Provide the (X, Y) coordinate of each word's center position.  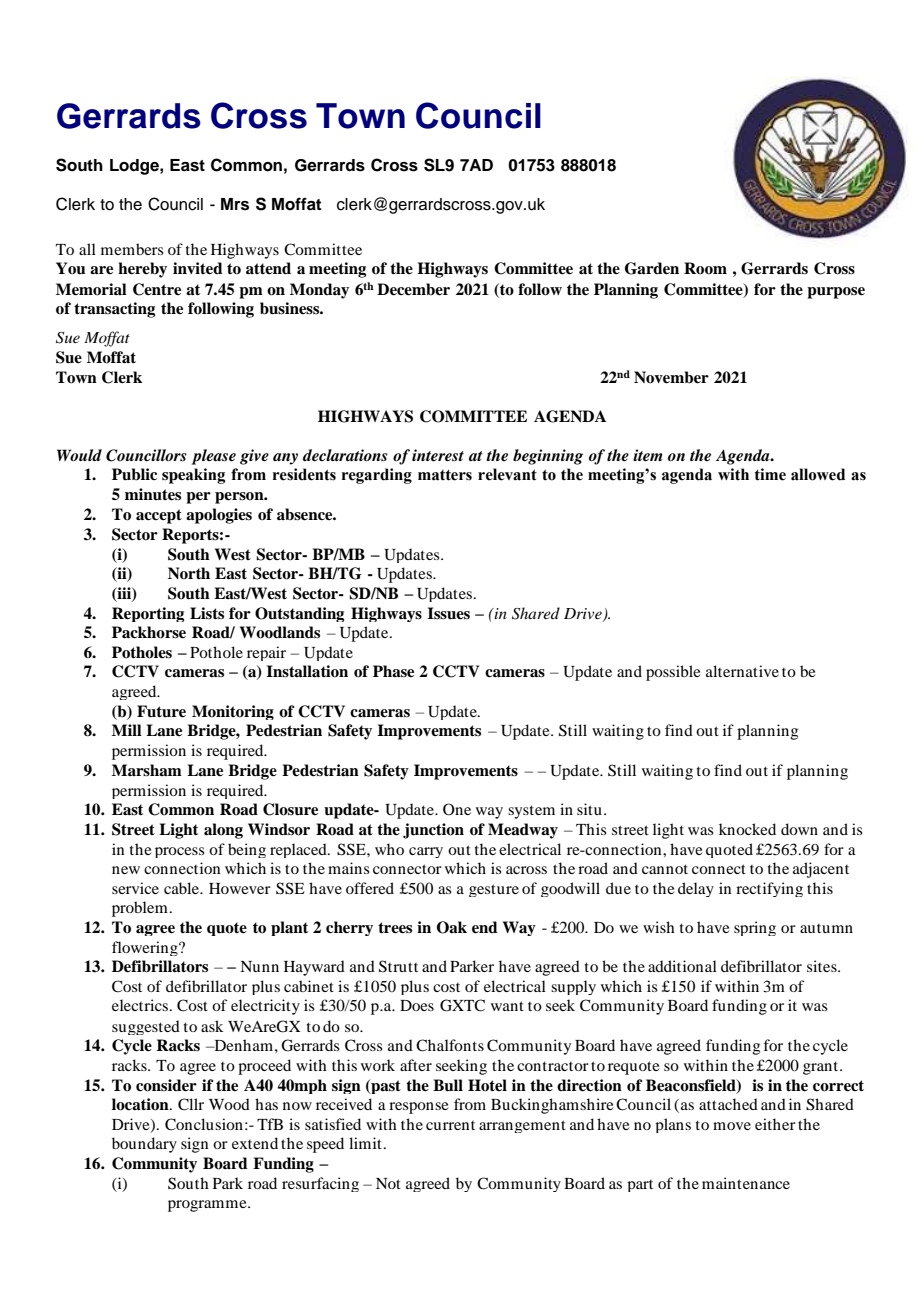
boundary (144, 1145)
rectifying (769, 889)
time (770, 474)
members (132, 249)
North (189, 573)
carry (426, 852)
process (180, 852)
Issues (448, 613)
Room (705, 268)
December (413, 289)
